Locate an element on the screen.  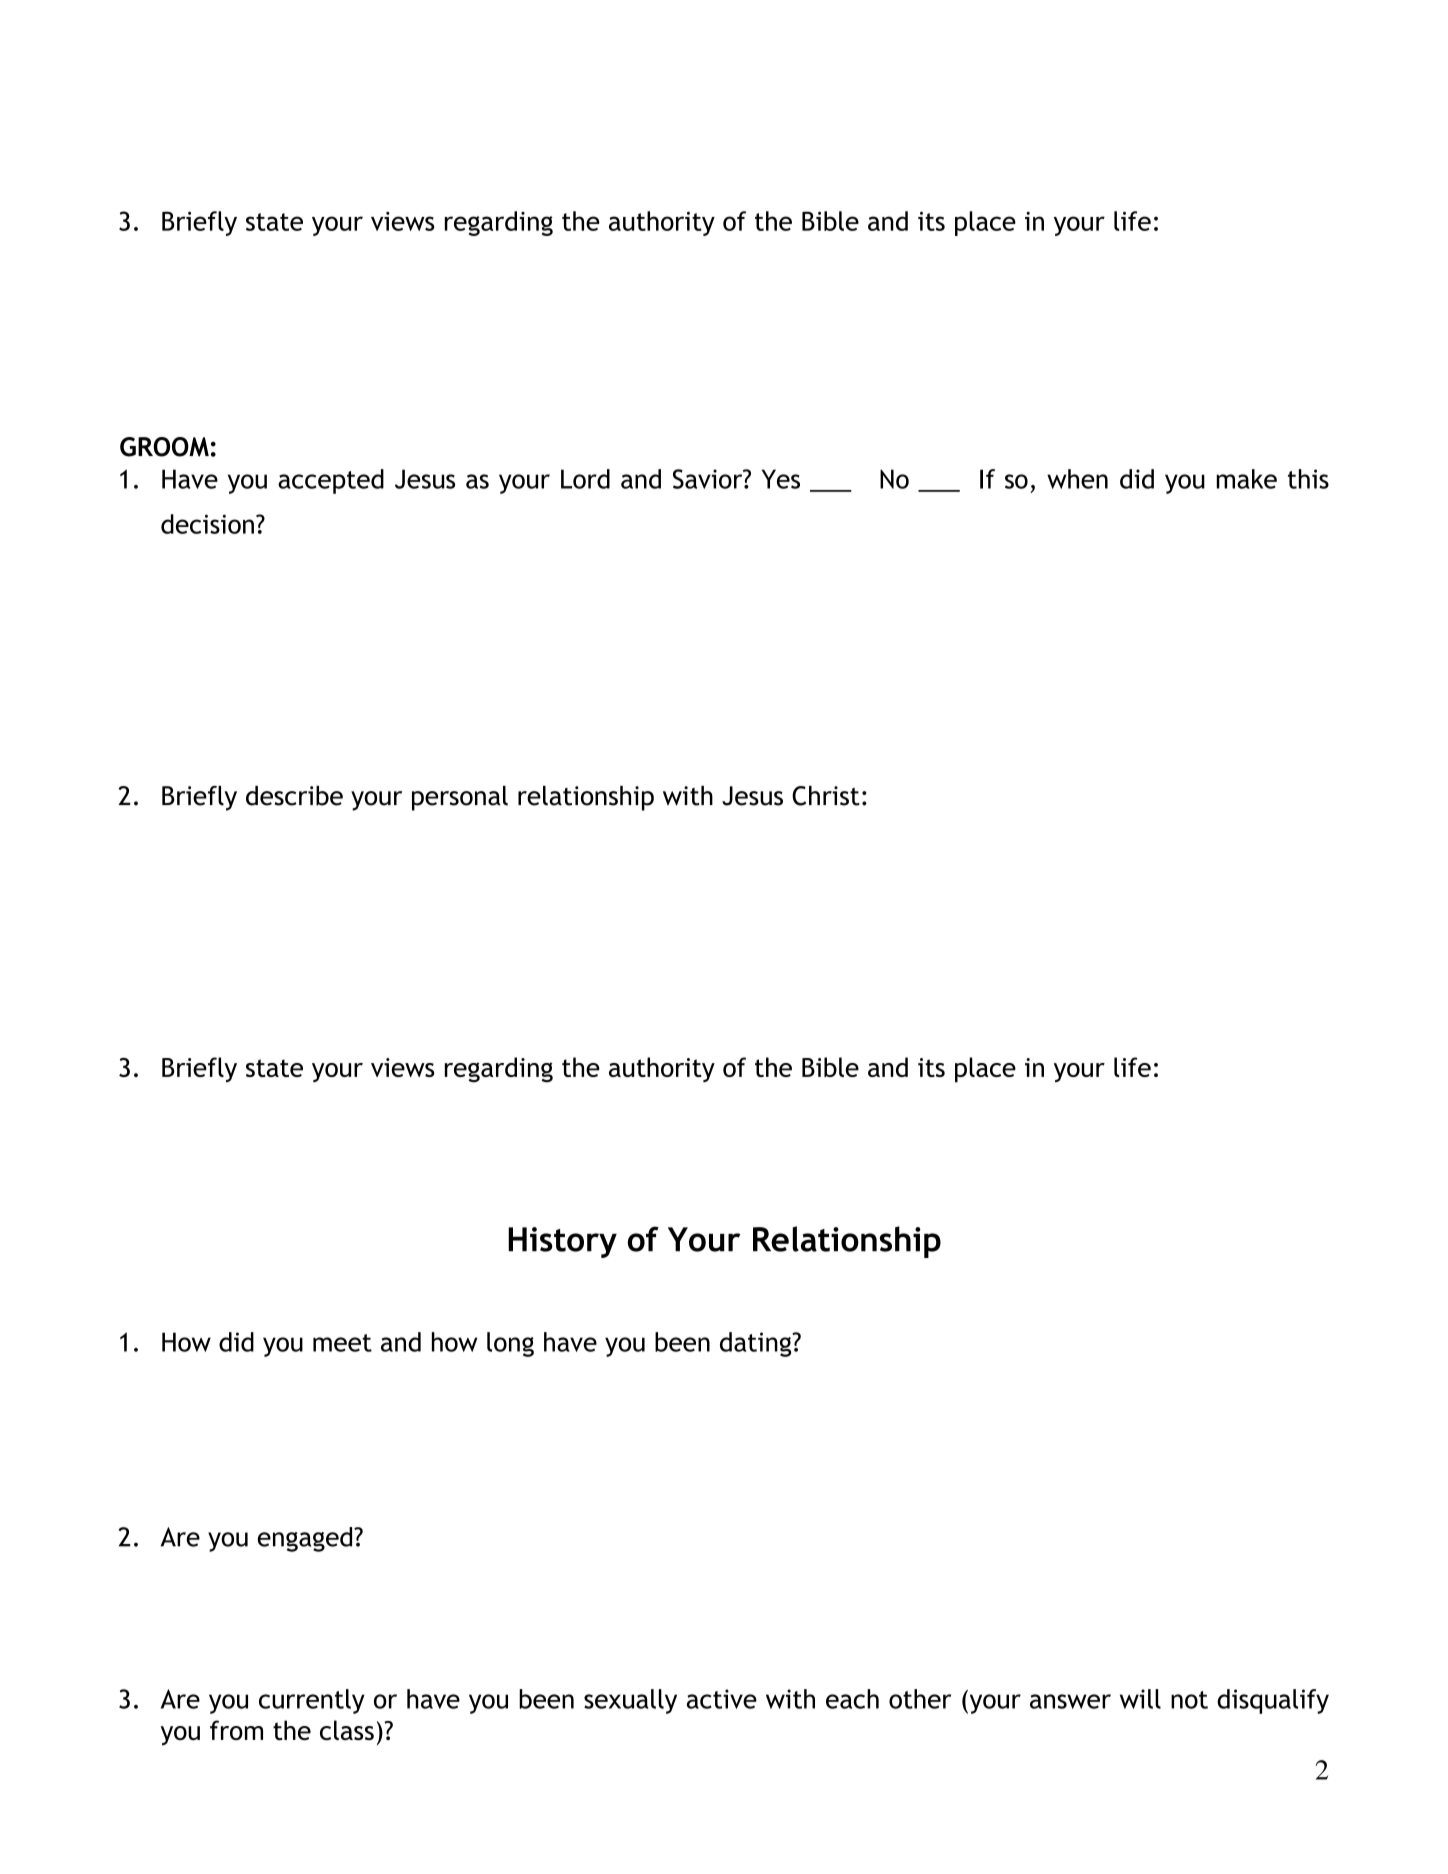
History is located at coordinates (562, 1242).
